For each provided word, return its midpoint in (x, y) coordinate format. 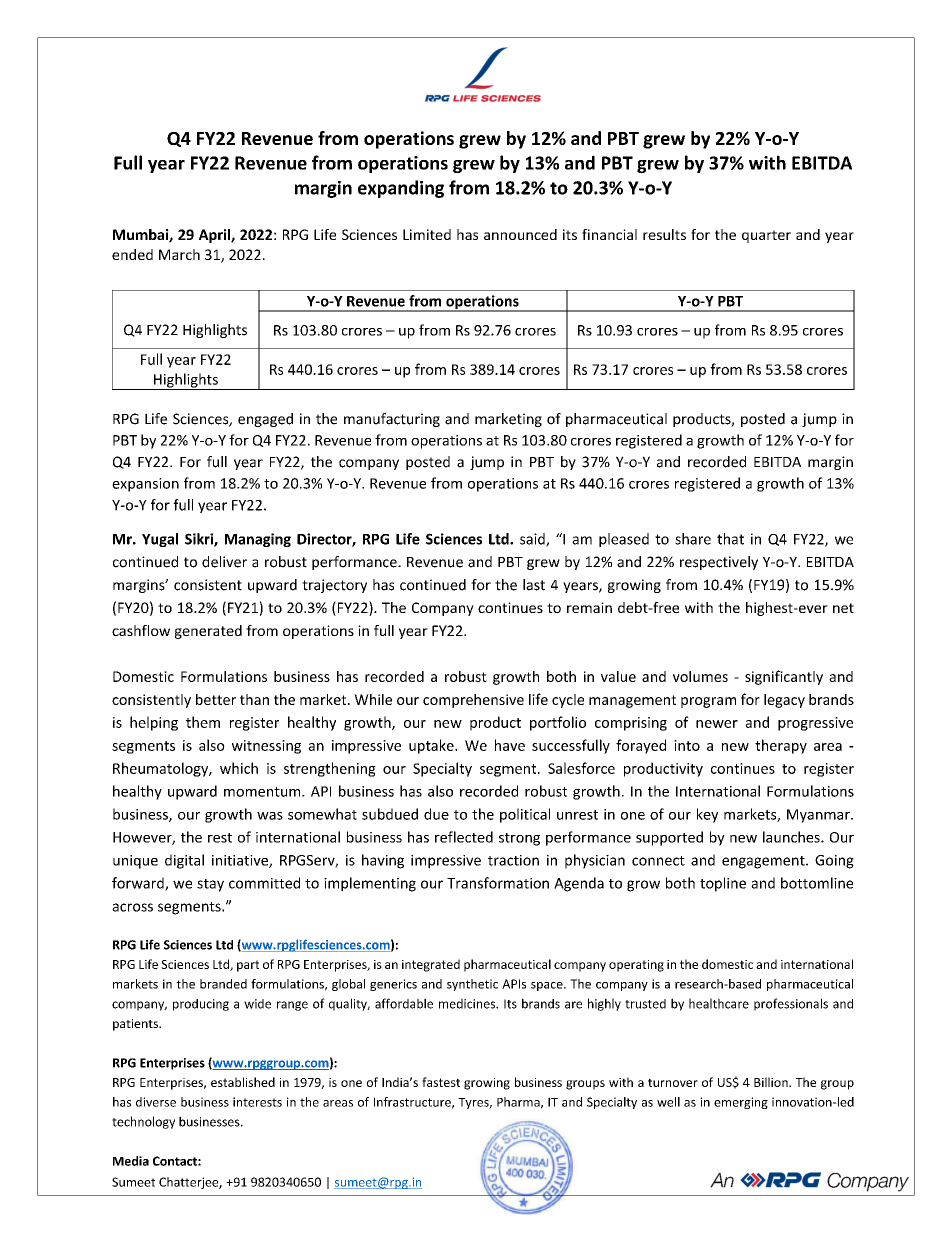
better (216, 699)
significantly (784, 677)
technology (143, 1122)
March (179, 254)
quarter (766, 236)
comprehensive (473, 701)
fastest (441, 1082)
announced (520, 234)
